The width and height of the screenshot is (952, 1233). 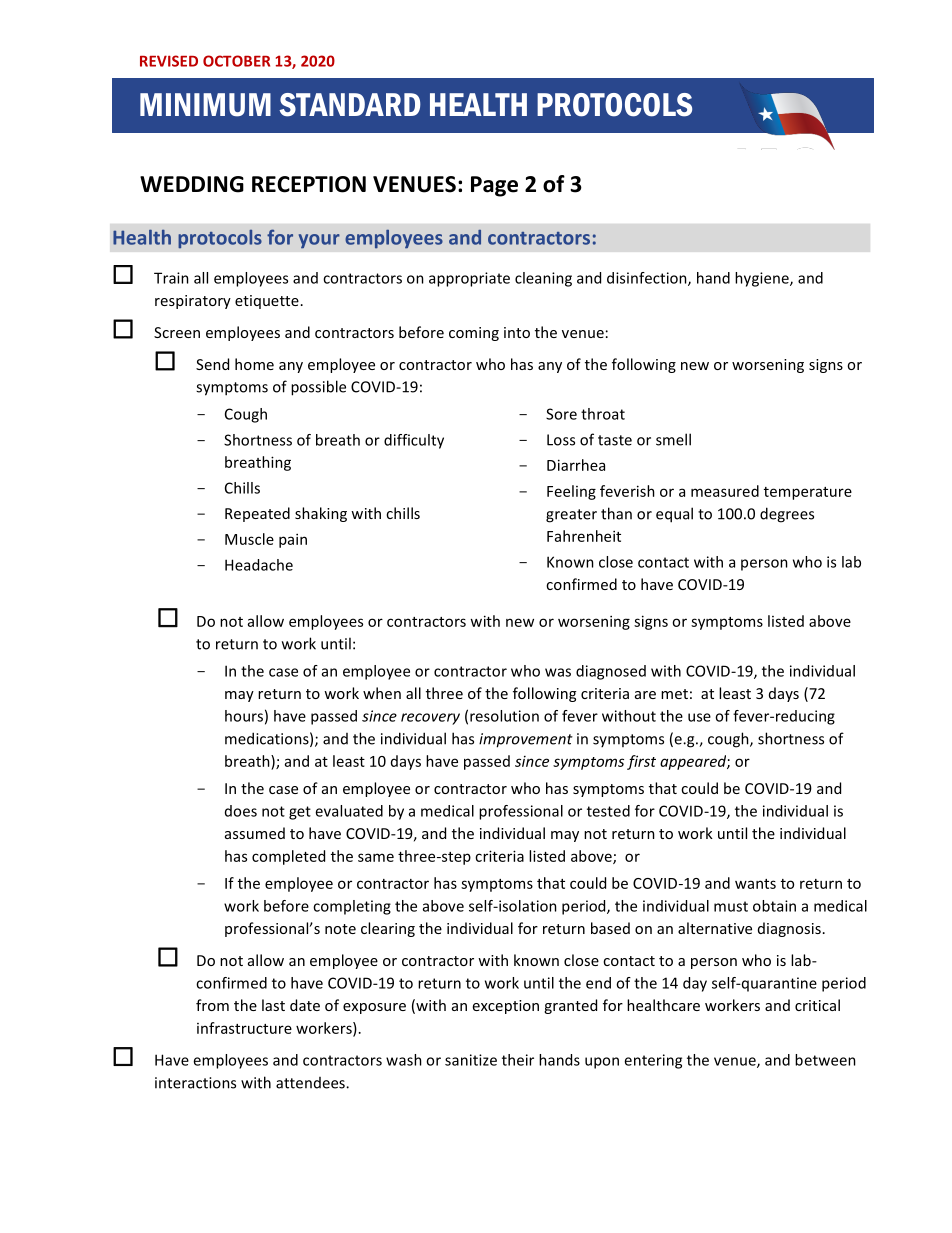 What do you see at coordinates (825, 1060) in the screenshot?
I see `between` at bounding box center [825, 1060].
